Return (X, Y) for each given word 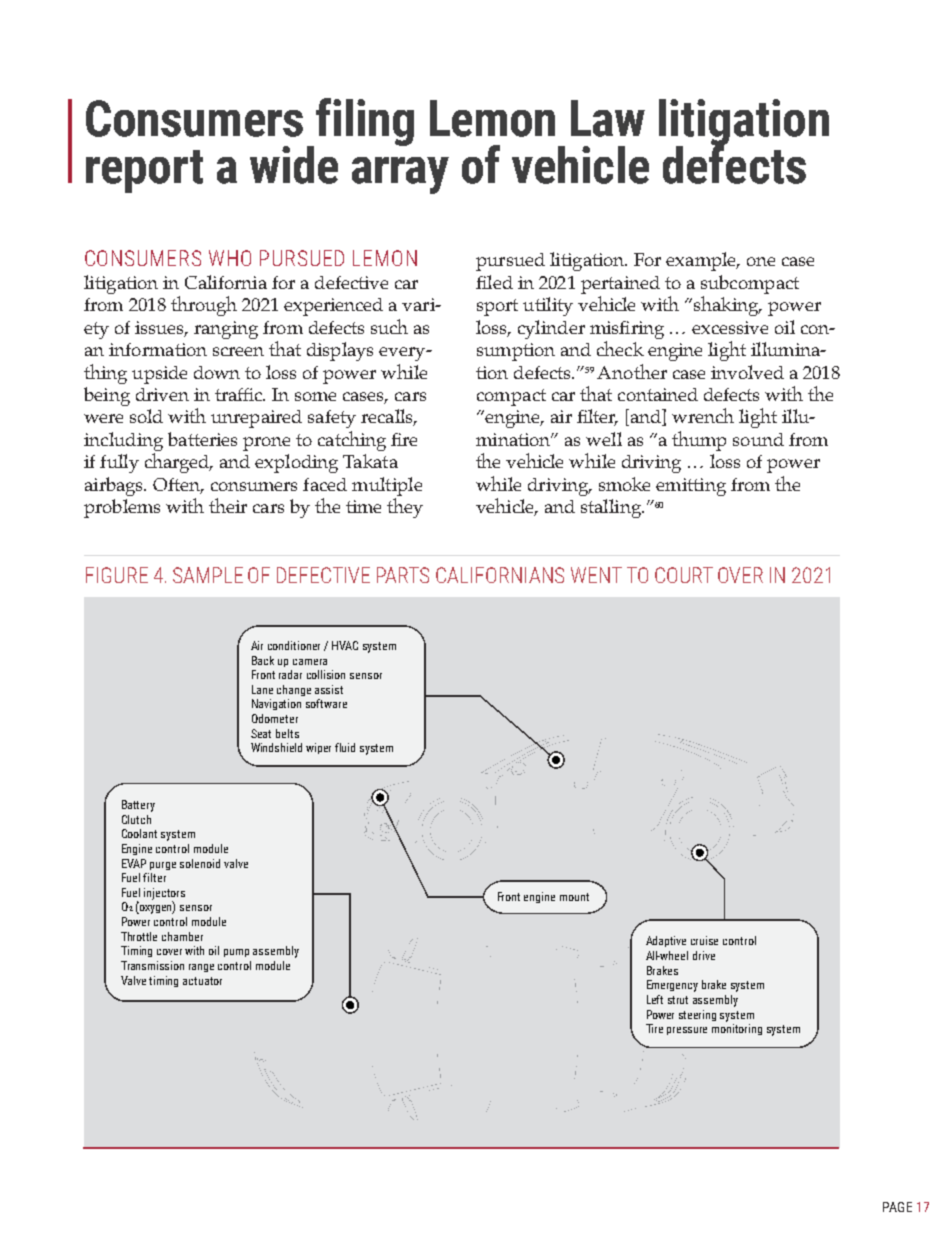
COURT (684, 575)
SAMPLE (208, 575)
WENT (596, 575)
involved (747, 372)
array (400, 175)
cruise (704, 940)
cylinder (551, 329)
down (217, 372)
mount (574, 897)
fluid (345, 747)
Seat (261, 733)
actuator (202, 981)
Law (608, 118)
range (201, 968)
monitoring (737, 1029)
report (144, 171)
